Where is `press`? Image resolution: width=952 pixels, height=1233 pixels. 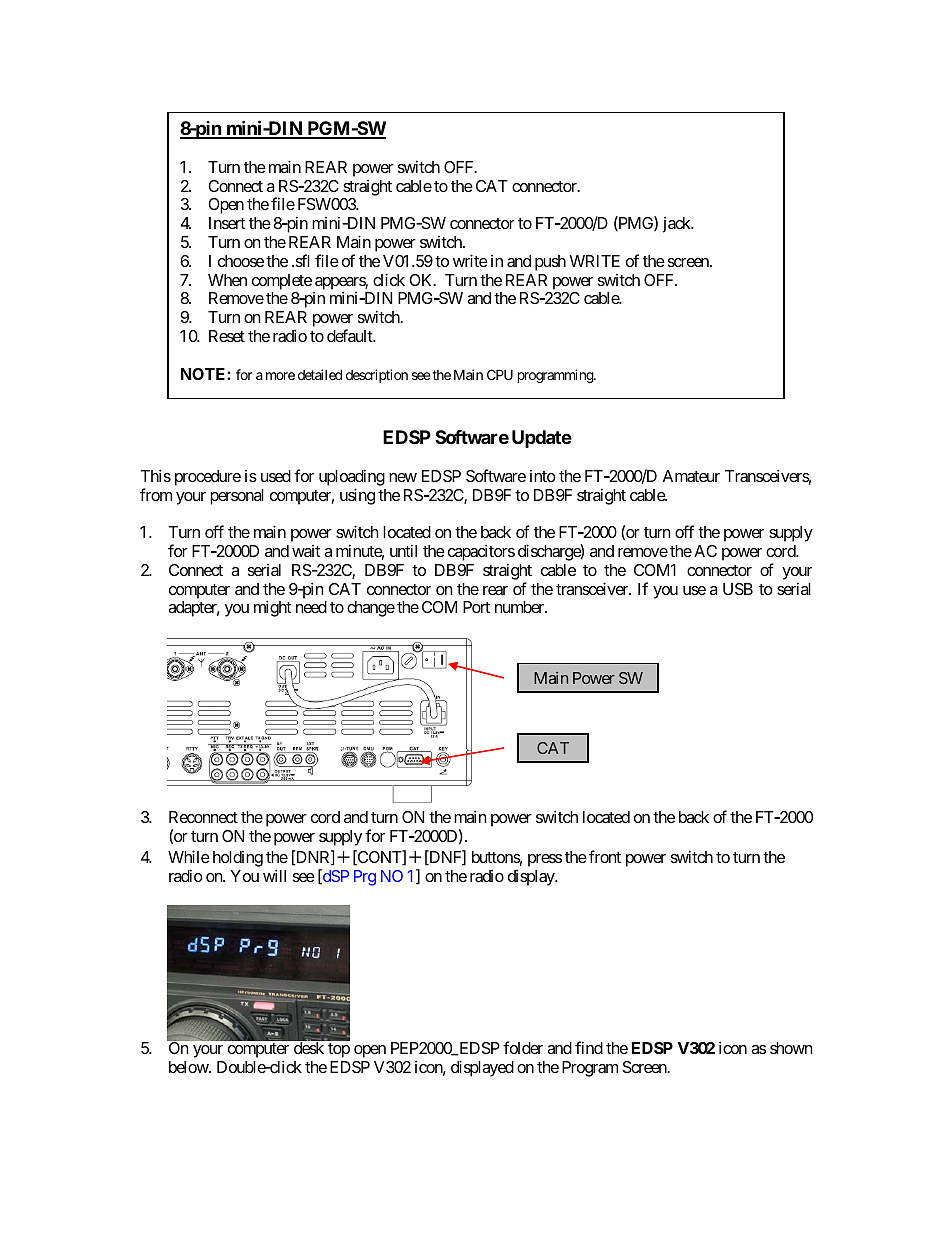
press is located at coordinates (545, 860).
